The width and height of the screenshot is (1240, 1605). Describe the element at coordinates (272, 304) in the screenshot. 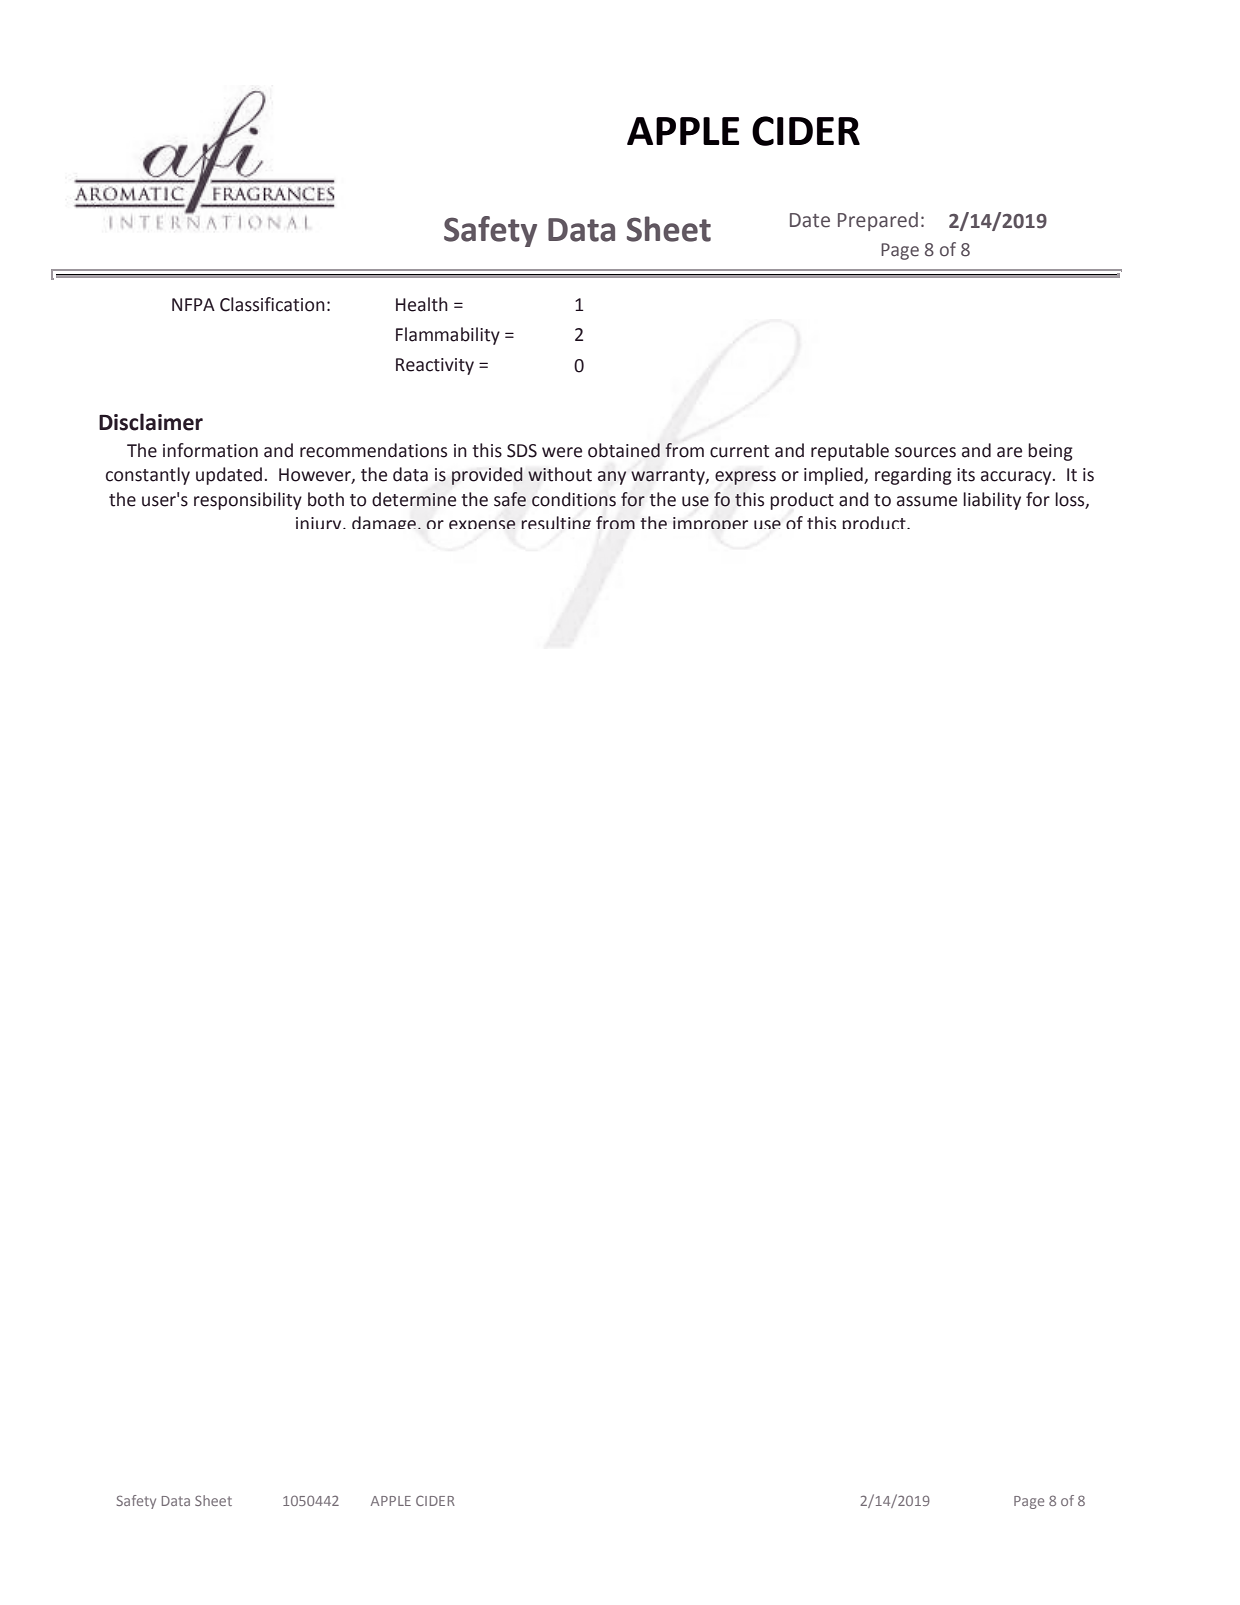

I see `Classification` at that location.
